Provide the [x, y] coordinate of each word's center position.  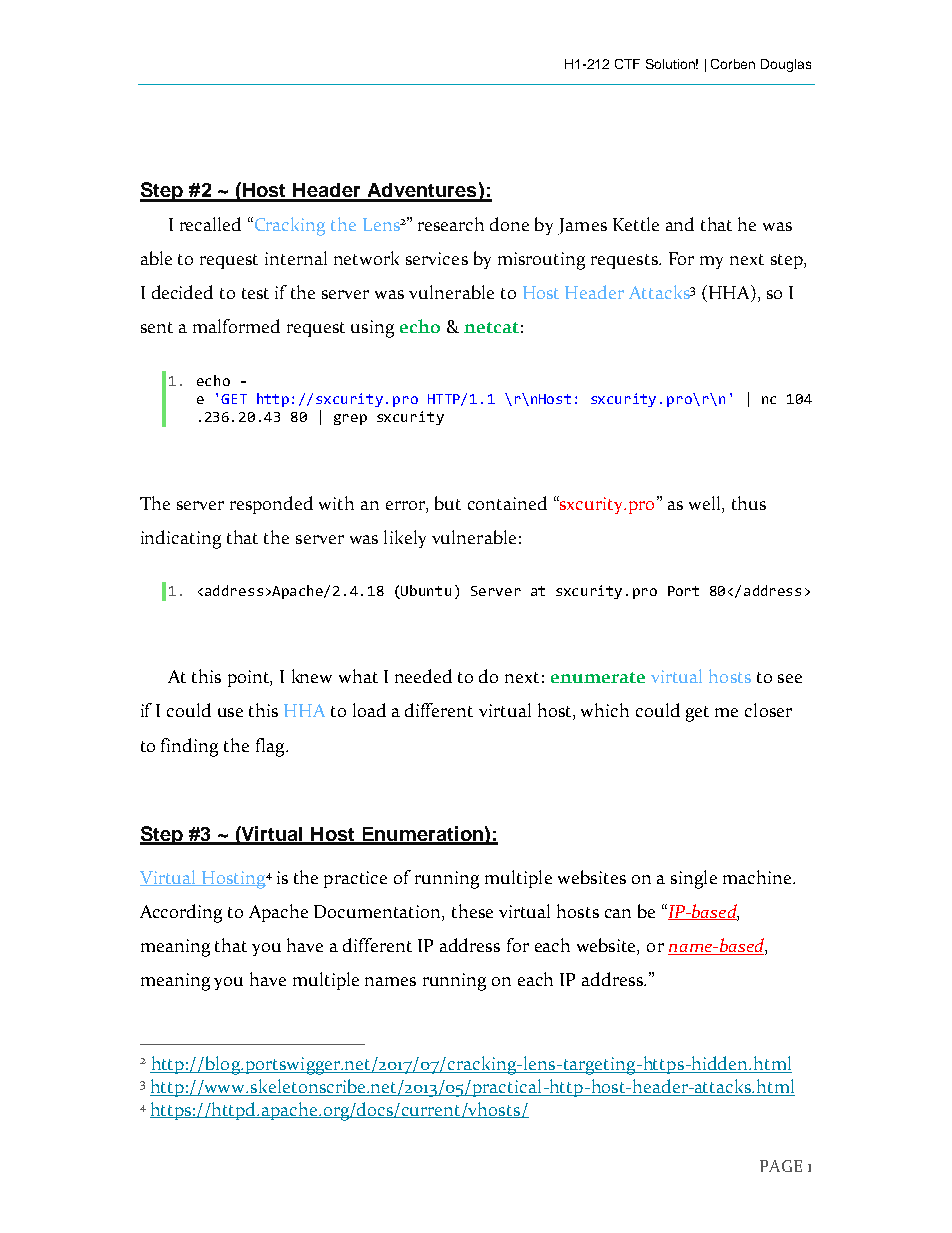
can [618, 913]
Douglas [786, 65]
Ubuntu [426, 590]
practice [355, 879]
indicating [181, 539]
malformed [236, 326]
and [680, 224]
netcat [491, 327]
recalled [210, 224]
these [472, 911]
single [694, 879]
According [181, 913]
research [451, 224]
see [790, 678]
